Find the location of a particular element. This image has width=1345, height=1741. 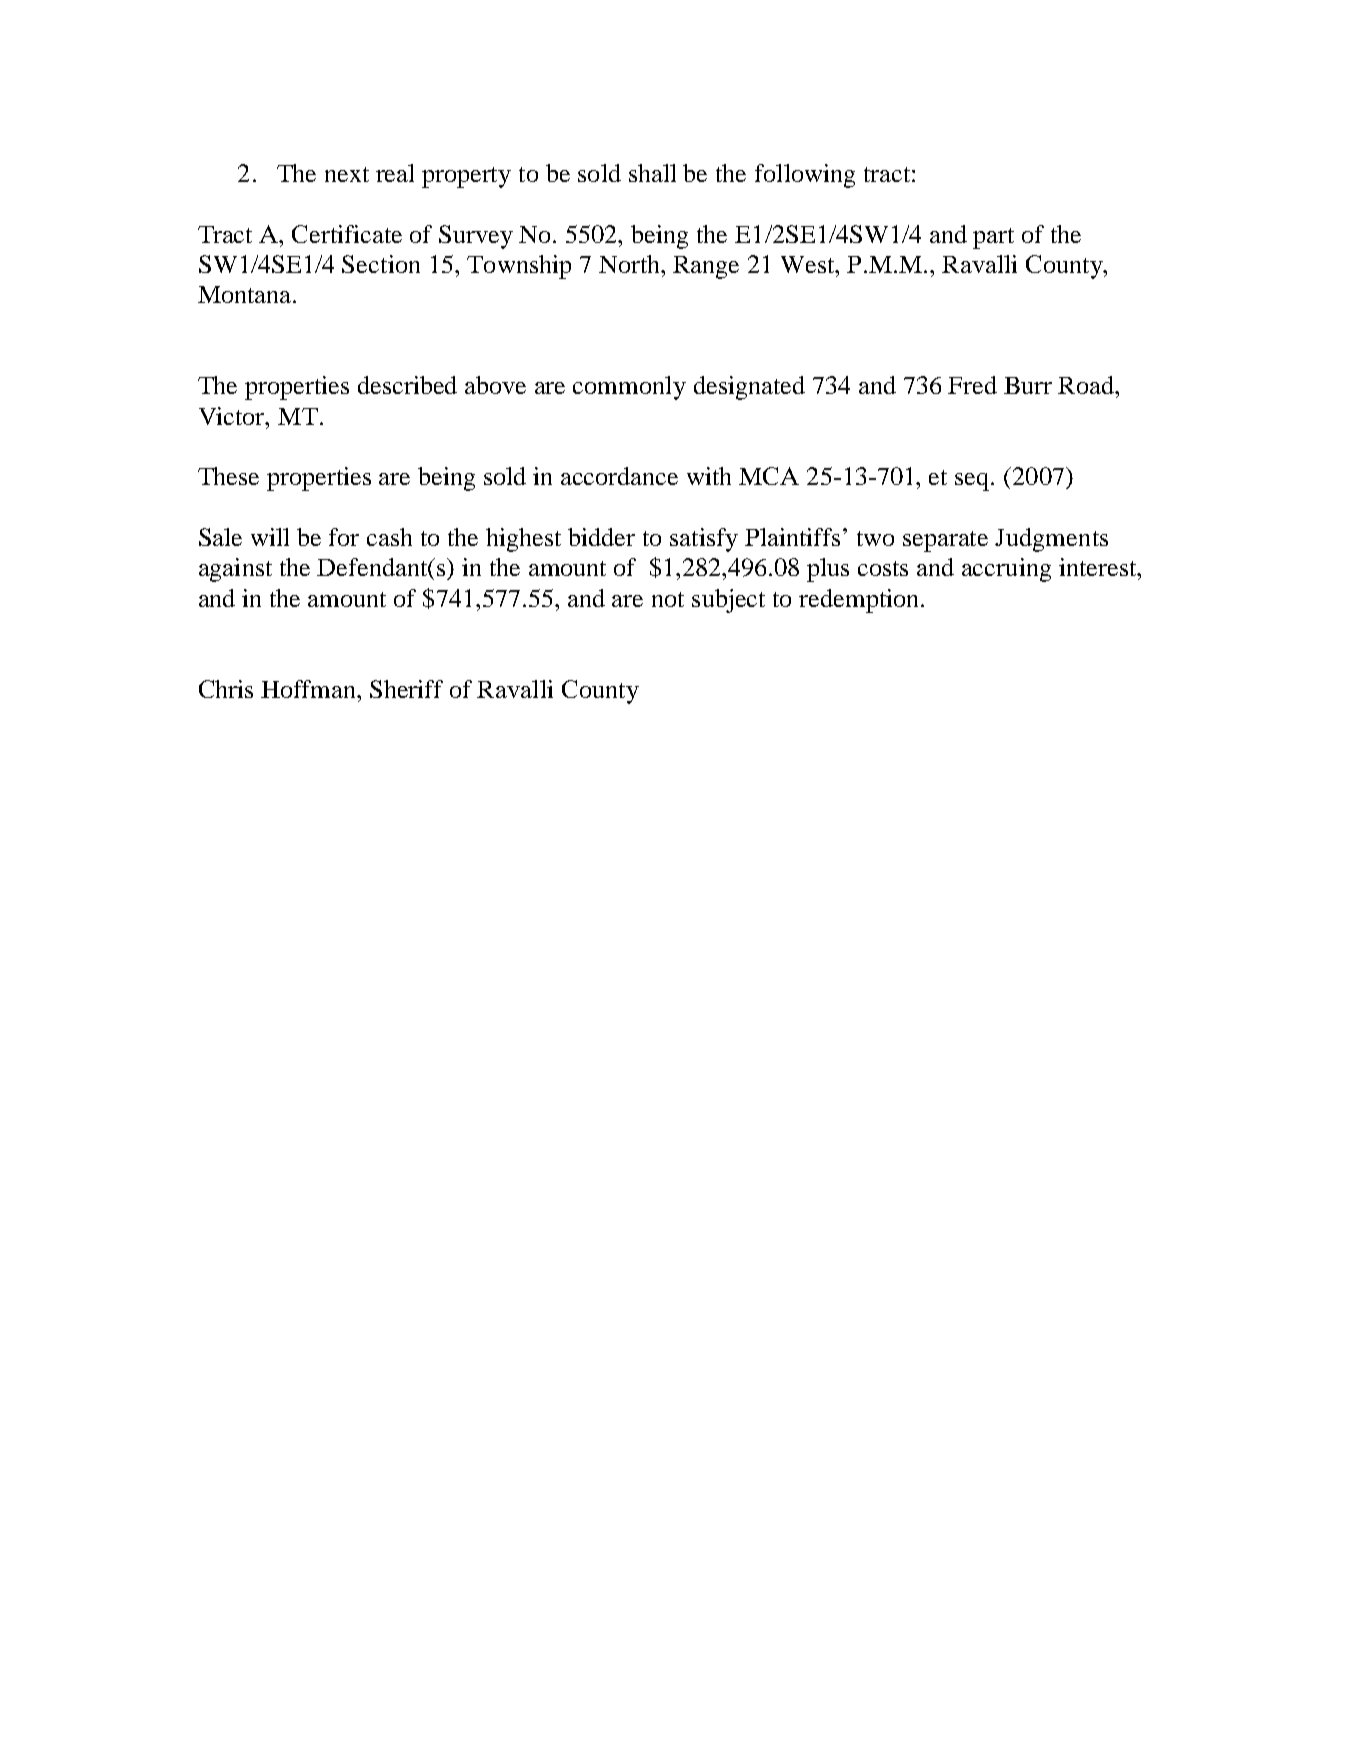

Victor is located at coordinates (233, 416).
